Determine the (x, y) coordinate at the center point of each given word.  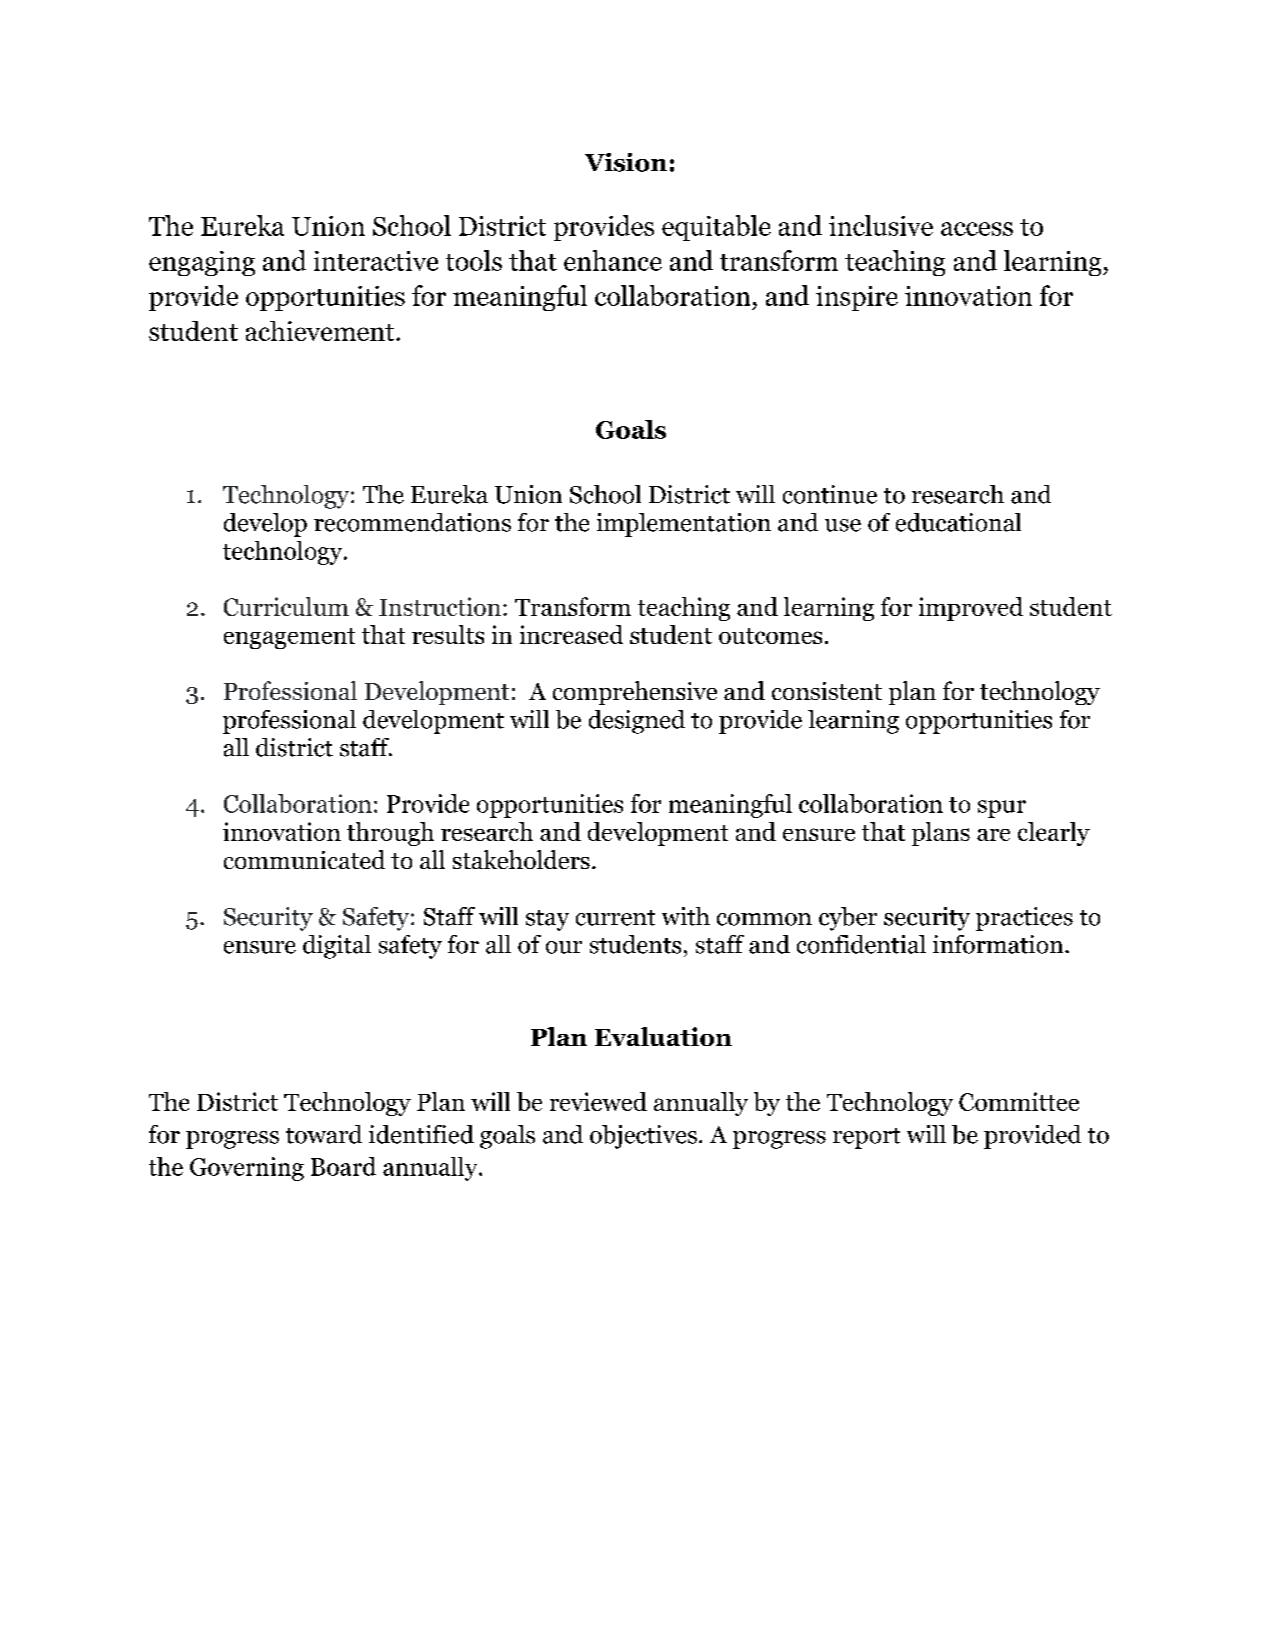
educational (958, 522)
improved (971, 609)
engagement (289, 638)
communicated (304, 859)
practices (1024, 919)
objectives (643, 1137)
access (977, 229)
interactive (376, 261)
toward (324, 1134)
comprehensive (635, 693)
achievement (321, 331)
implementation (684, 525)
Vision (626, 162)
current (615, 918)
